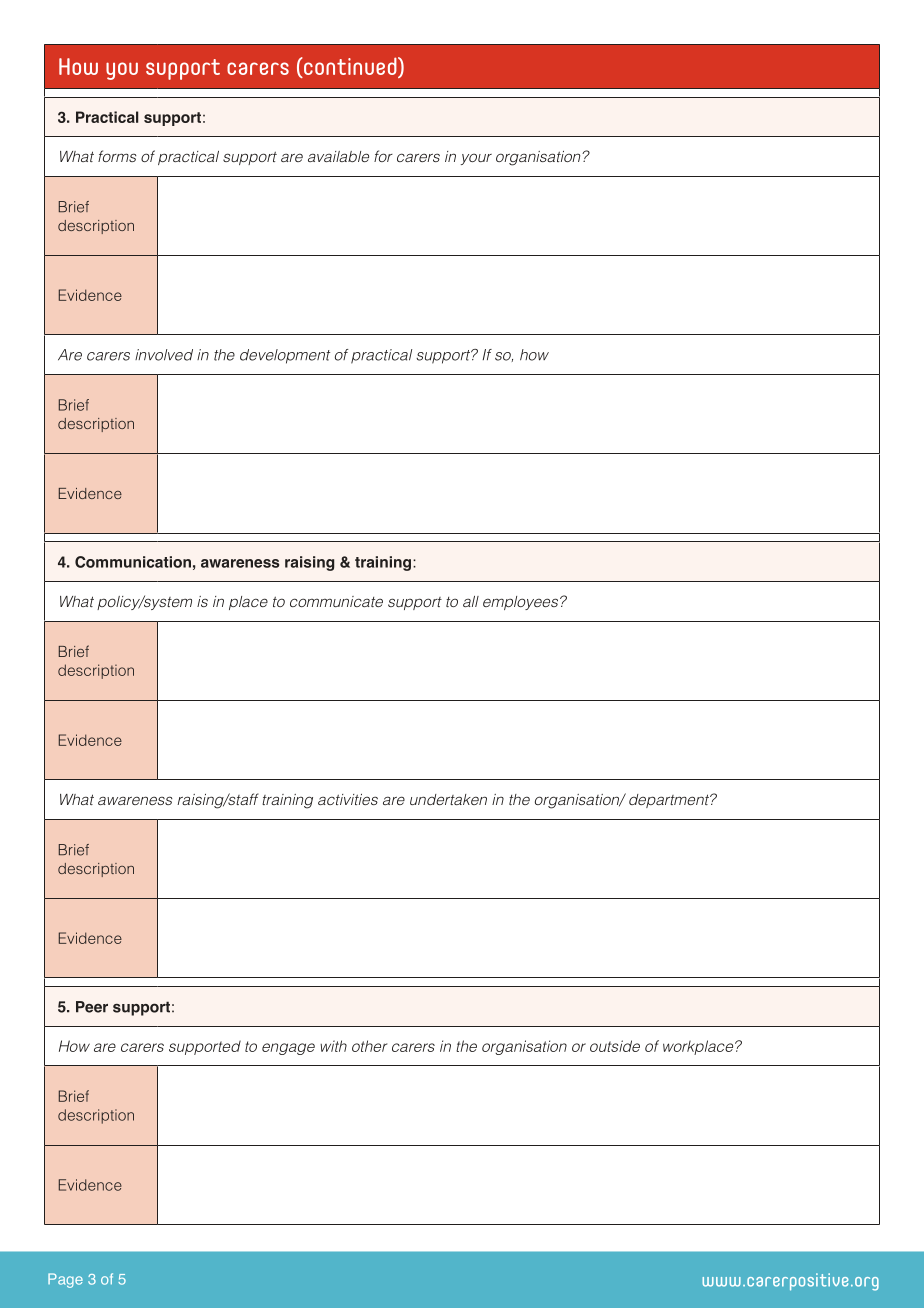 This screenshot has height=1308, width=924. What do you see at coordinates (476, 159) in the screenshot?
I see `your` at bounding box center [476, 159].
